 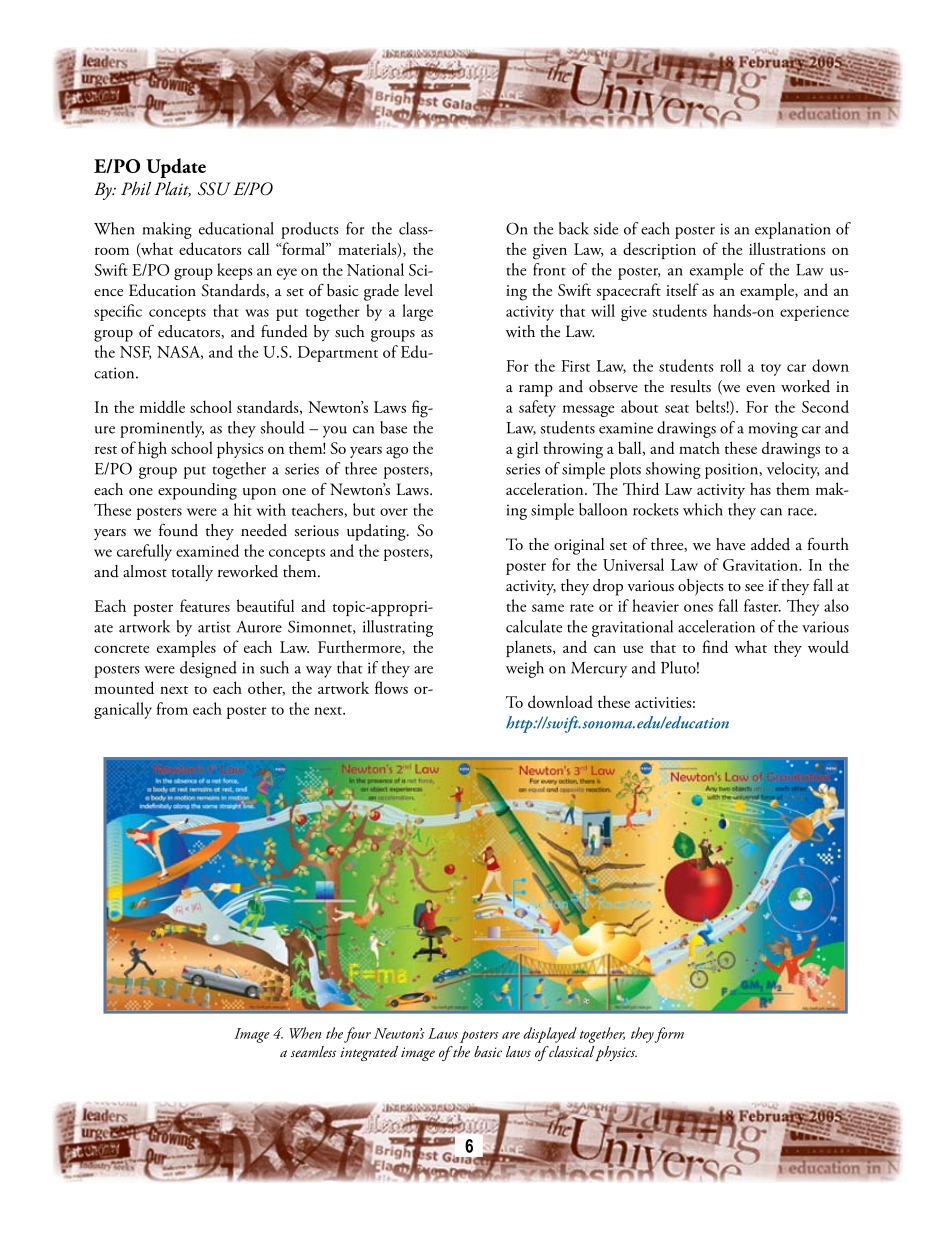 What do you see at coordinates (574, 228) in the screenshot?
I see `back` at bounding box center [574, 228].
